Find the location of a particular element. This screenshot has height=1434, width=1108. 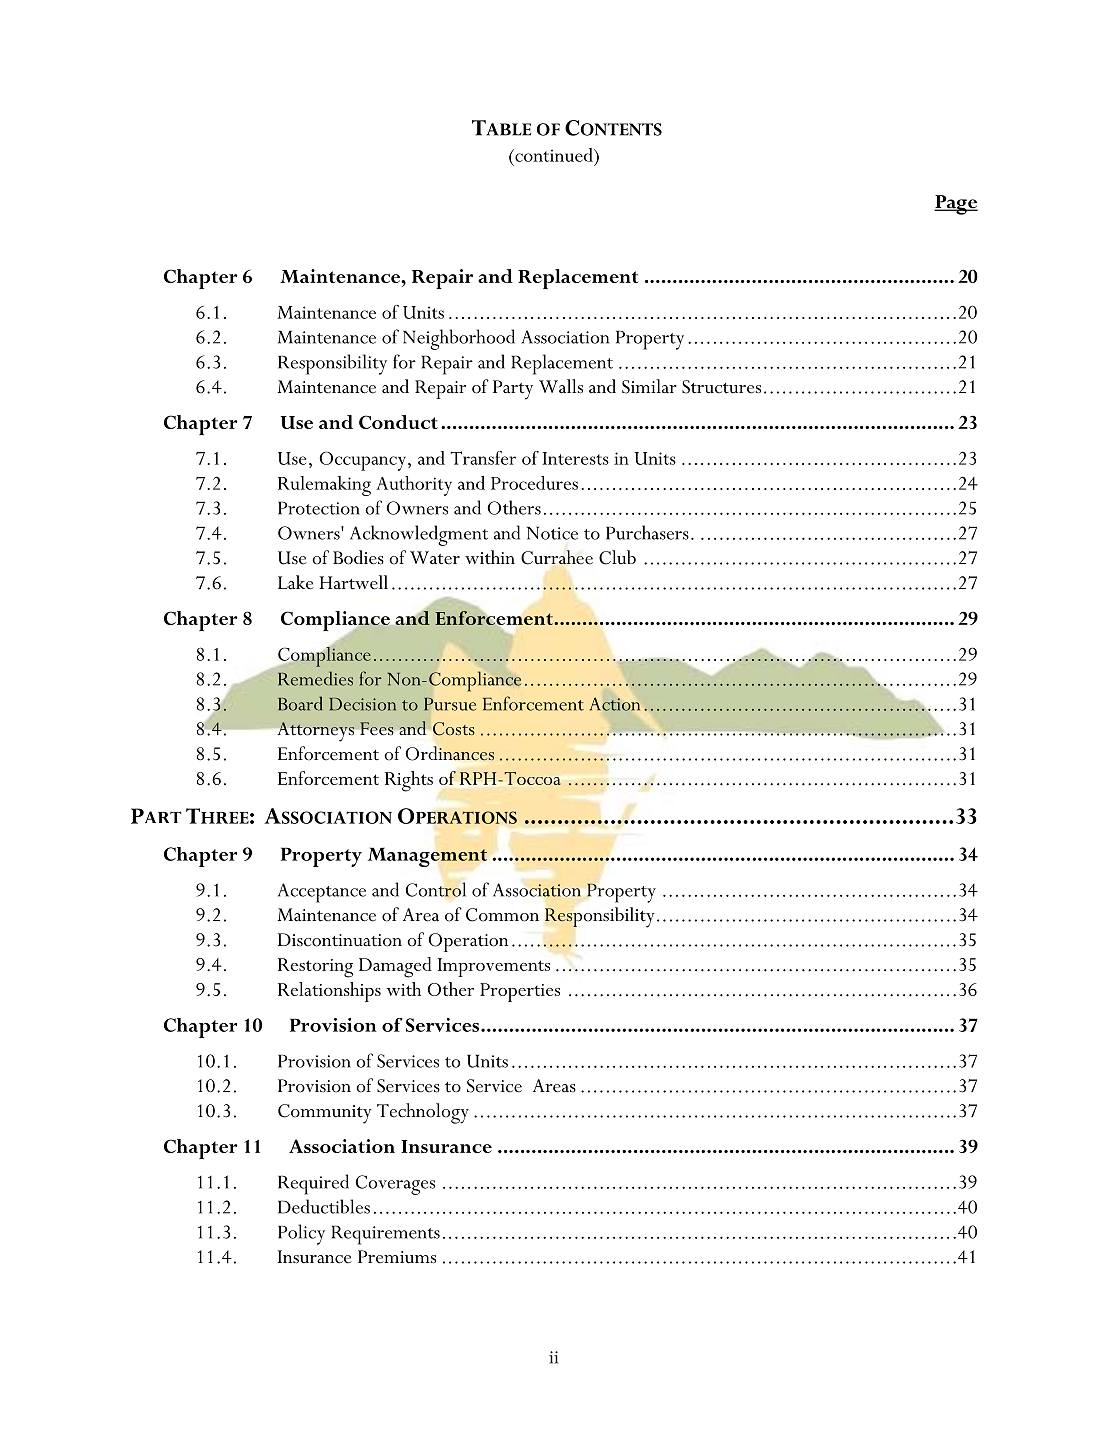

Page is located at coordinates (956, 205).
